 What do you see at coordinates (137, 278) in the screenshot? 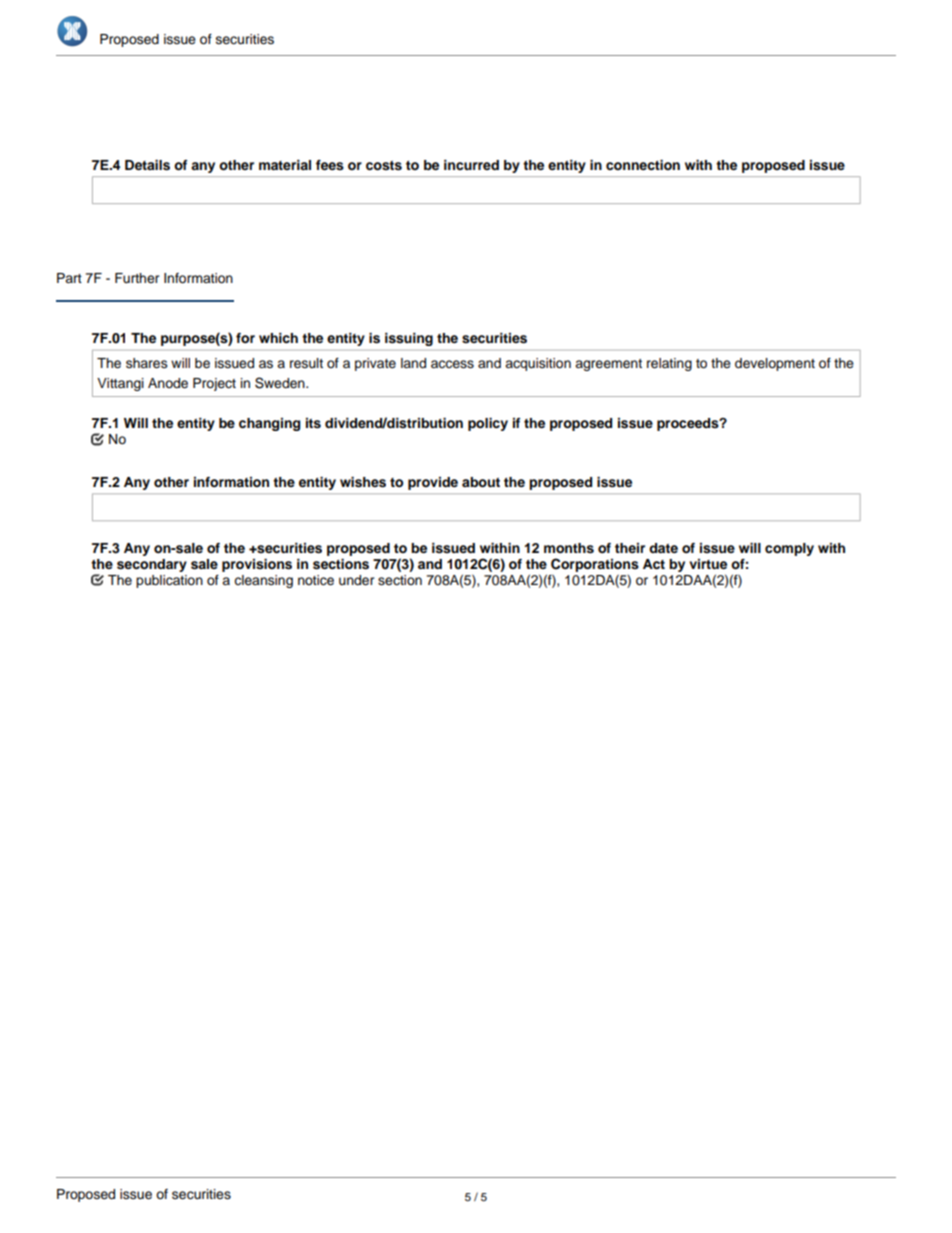
I see `Further` at bounding box center [137, 278].
